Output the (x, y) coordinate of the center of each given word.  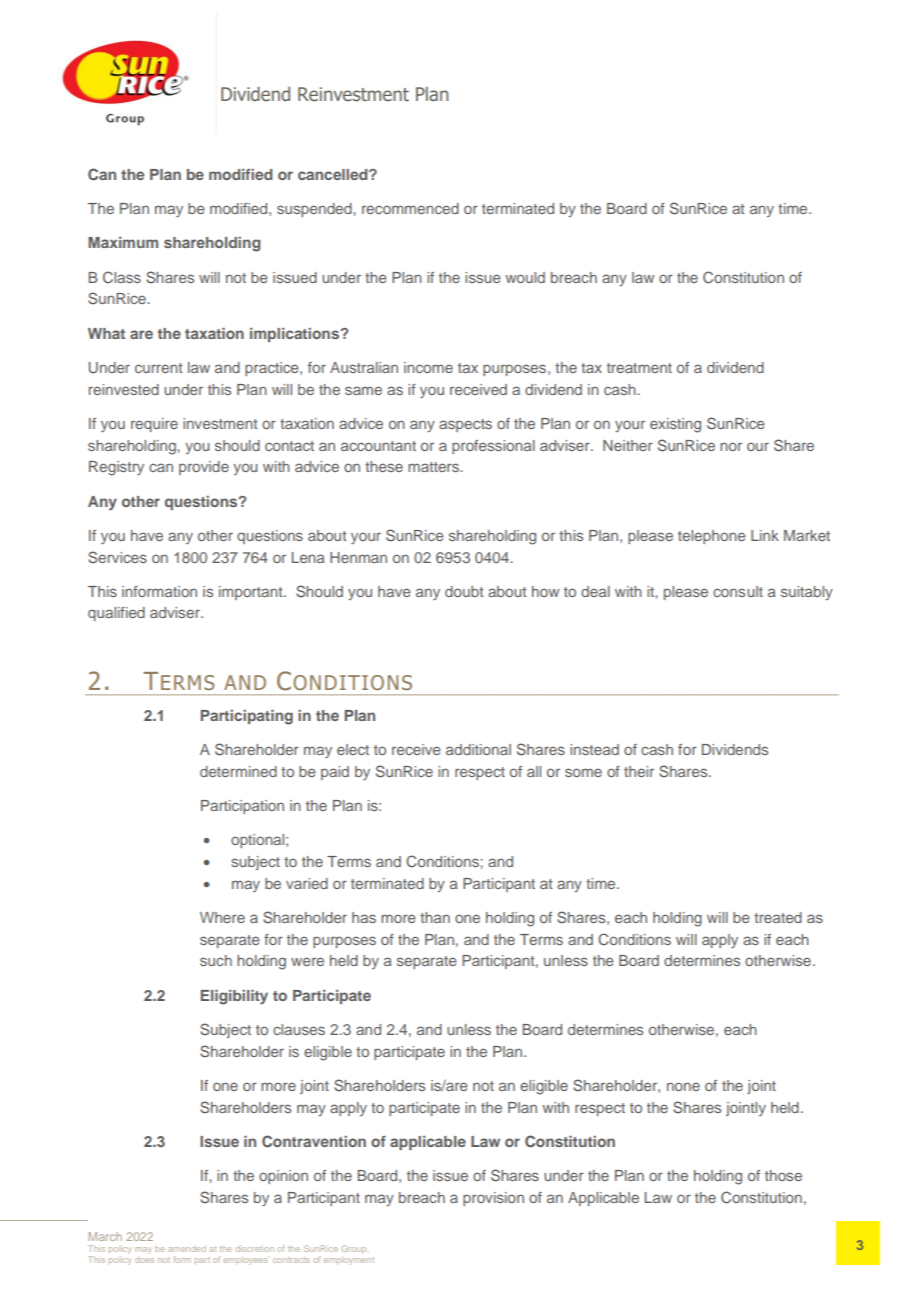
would (525, 277)
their (639, 771)
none (683, 1086)
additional (478, 749)
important (252, 593)
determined (238, 771)
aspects (465, 425)
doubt (464, 591)
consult (738, 591)
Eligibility (234, 997)
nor (731, 446)
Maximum (123, 242)
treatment (639, 368)
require (154, 425)
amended (187, 1249)
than (435, 917)
